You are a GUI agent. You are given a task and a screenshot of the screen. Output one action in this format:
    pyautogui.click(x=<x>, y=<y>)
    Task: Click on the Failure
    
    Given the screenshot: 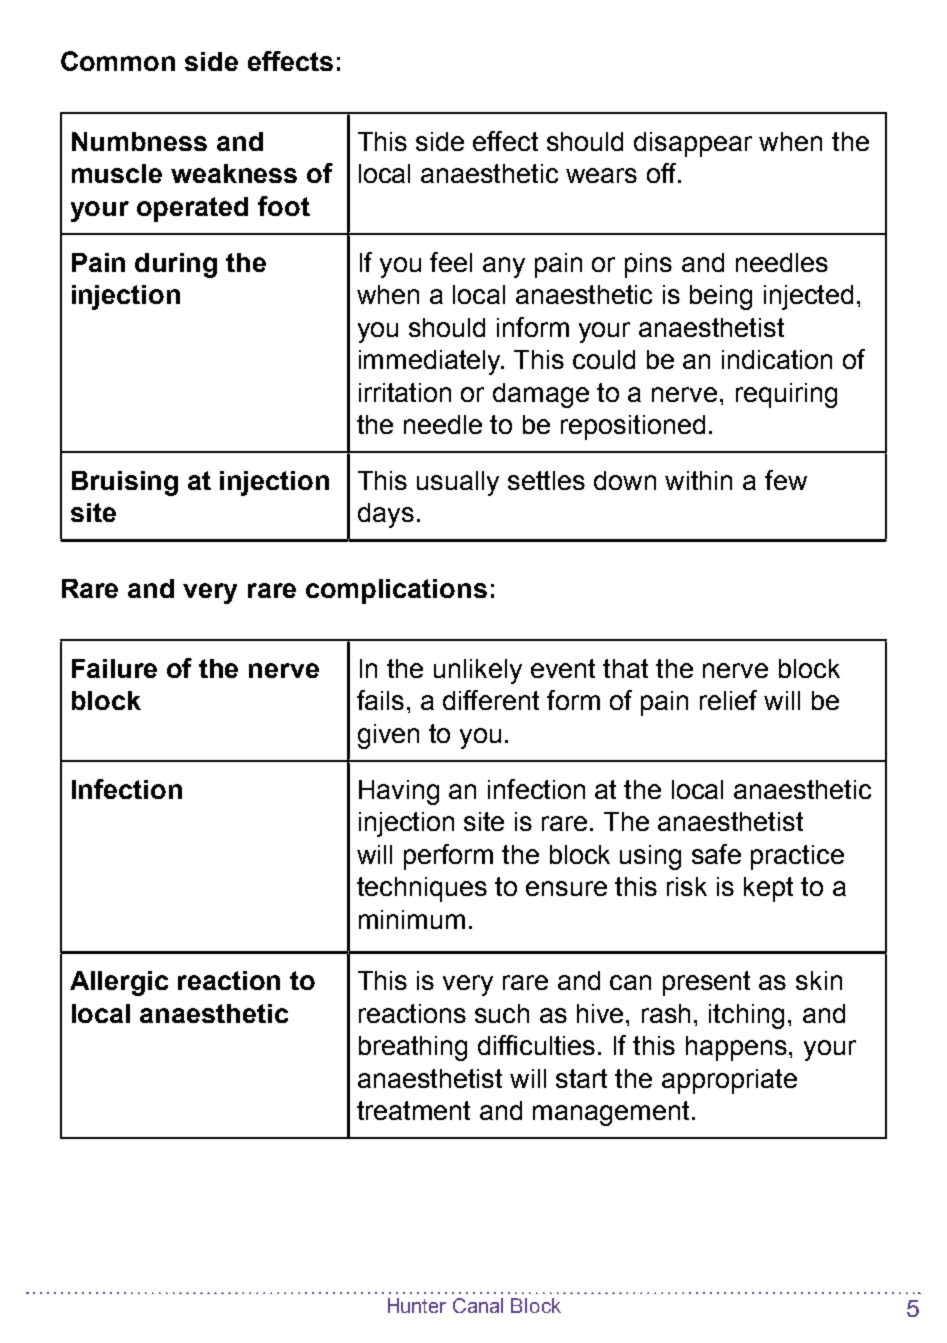 What is the action you would take?
    pyautogui.click(x=114, y=668)
